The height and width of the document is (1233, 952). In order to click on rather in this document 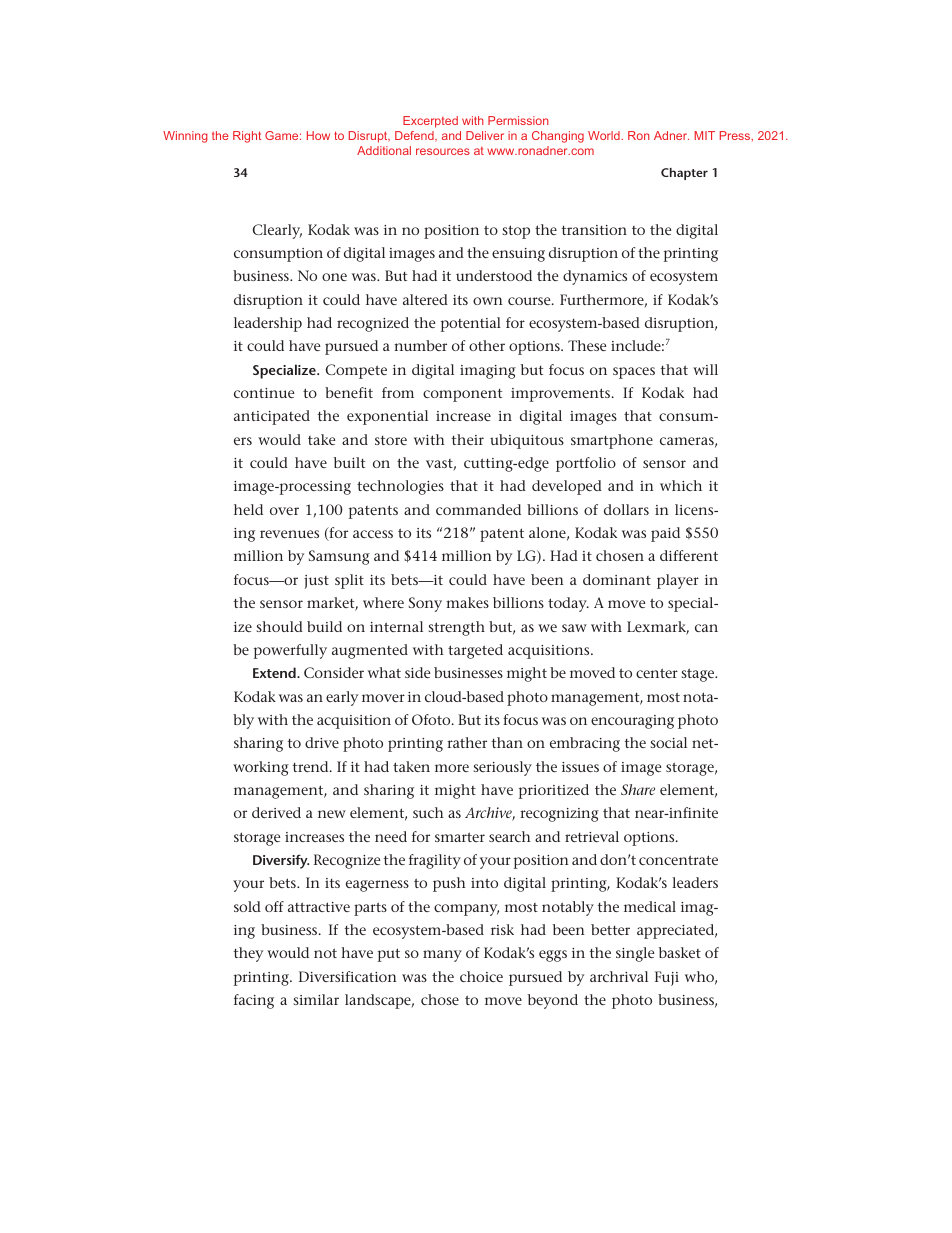, I will do `click(467, 742)`.
